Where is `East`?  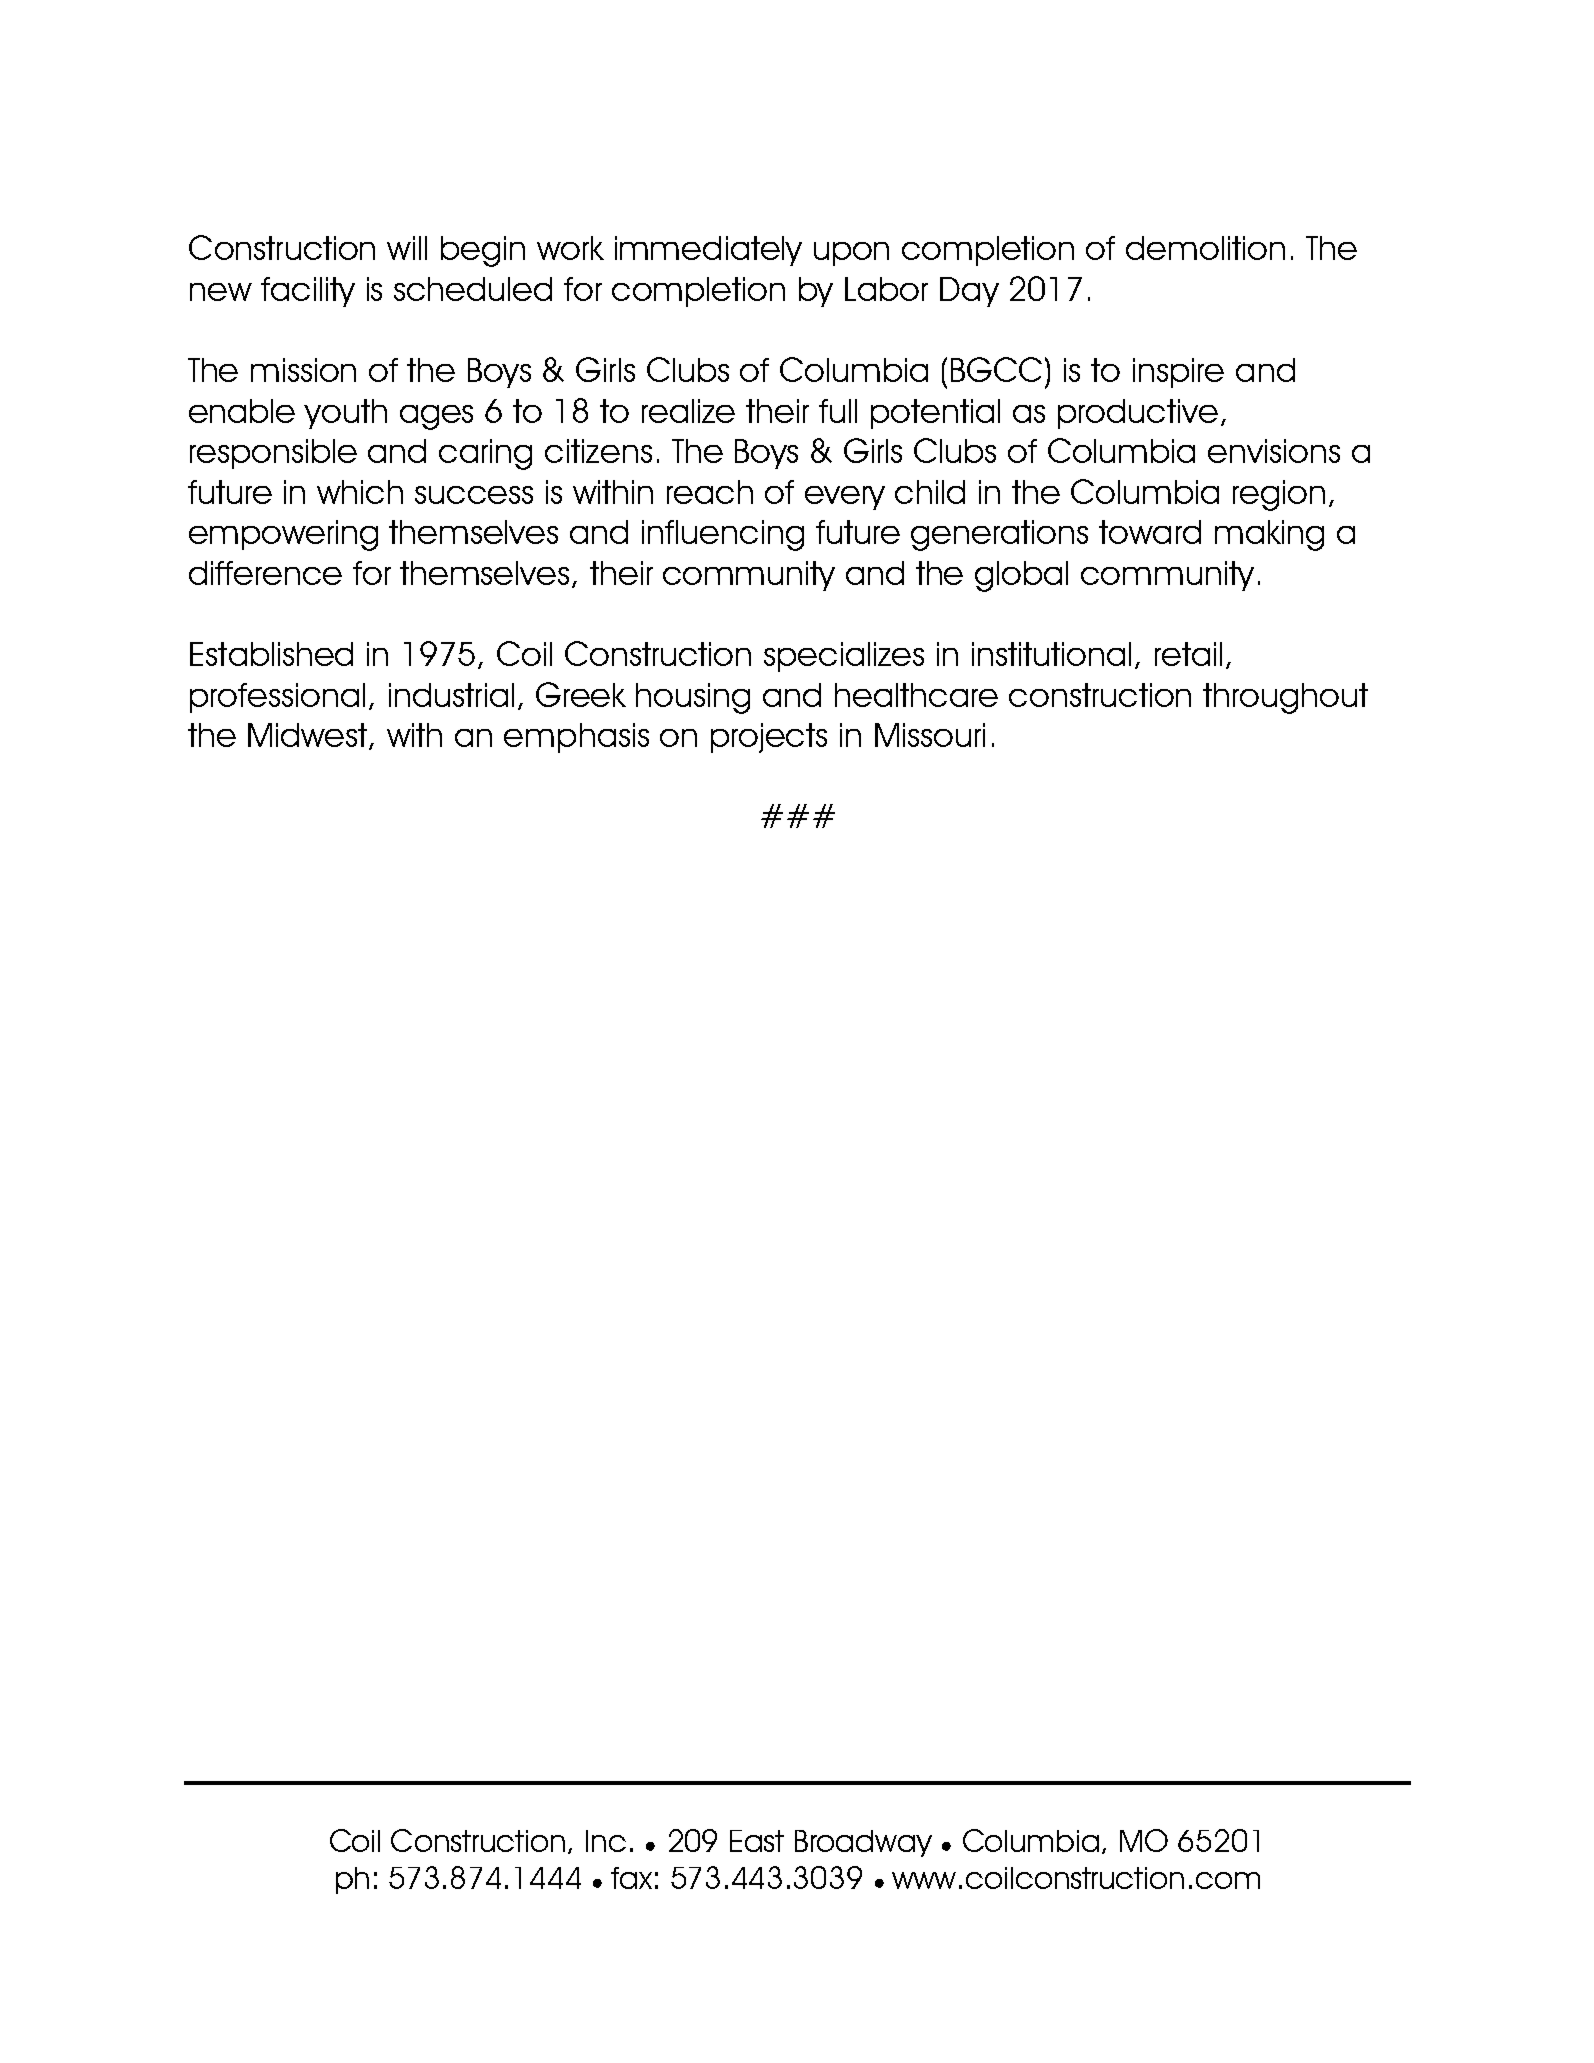
East is located at coordinates (757, 1841).
